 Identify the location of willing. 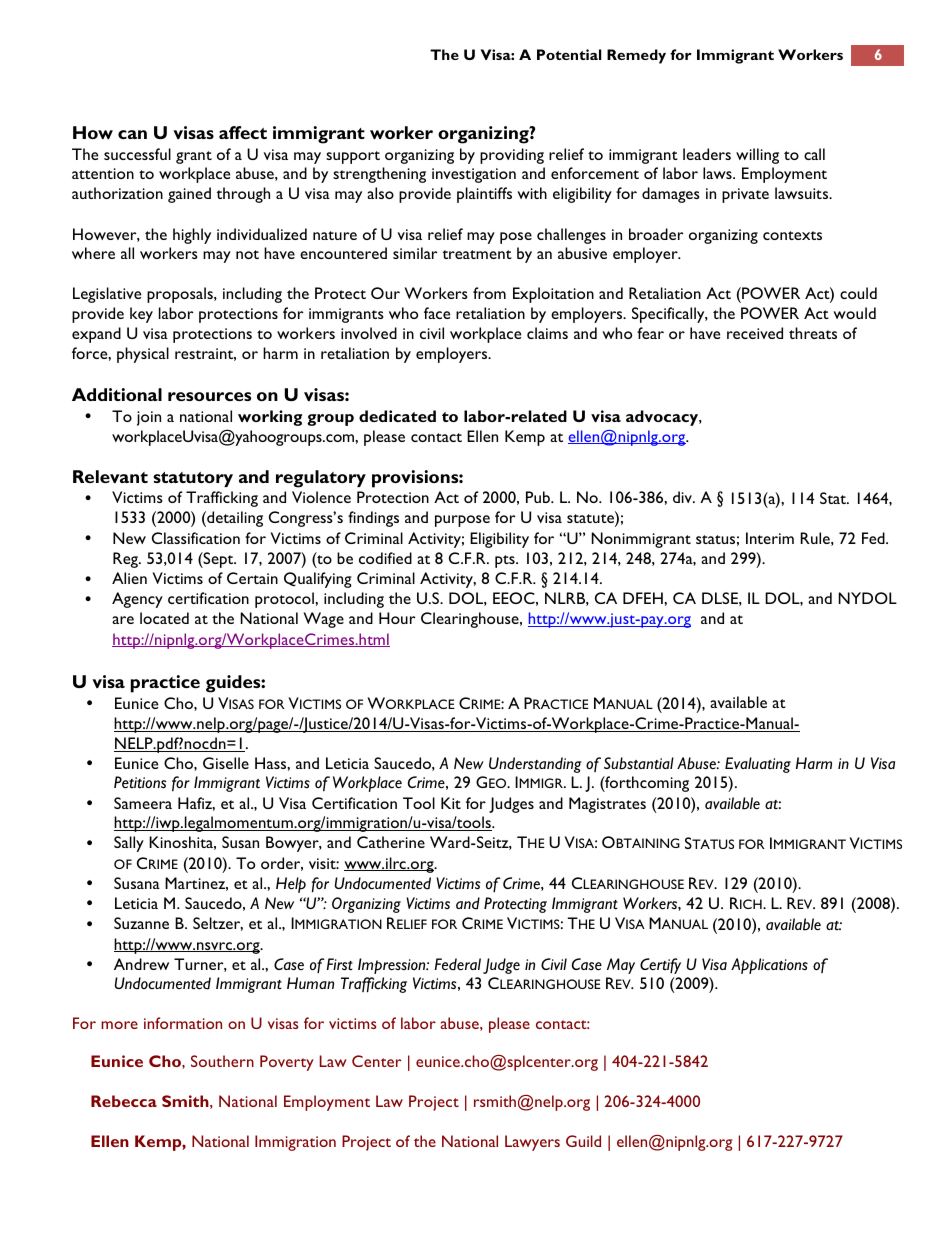
(757, 156).
